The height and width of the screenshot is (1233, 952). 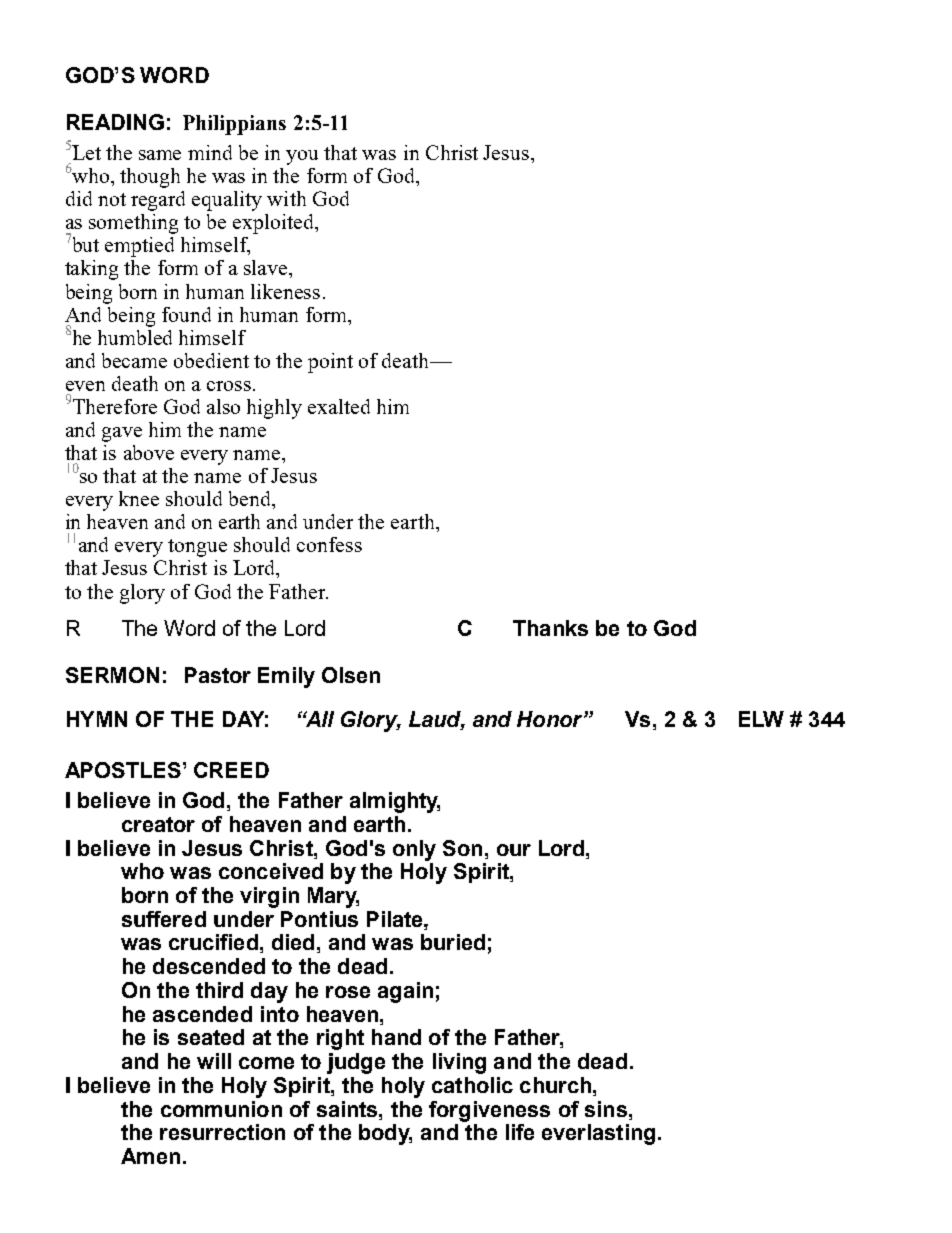 I want to click on knee, so click(x=139, y=498).
